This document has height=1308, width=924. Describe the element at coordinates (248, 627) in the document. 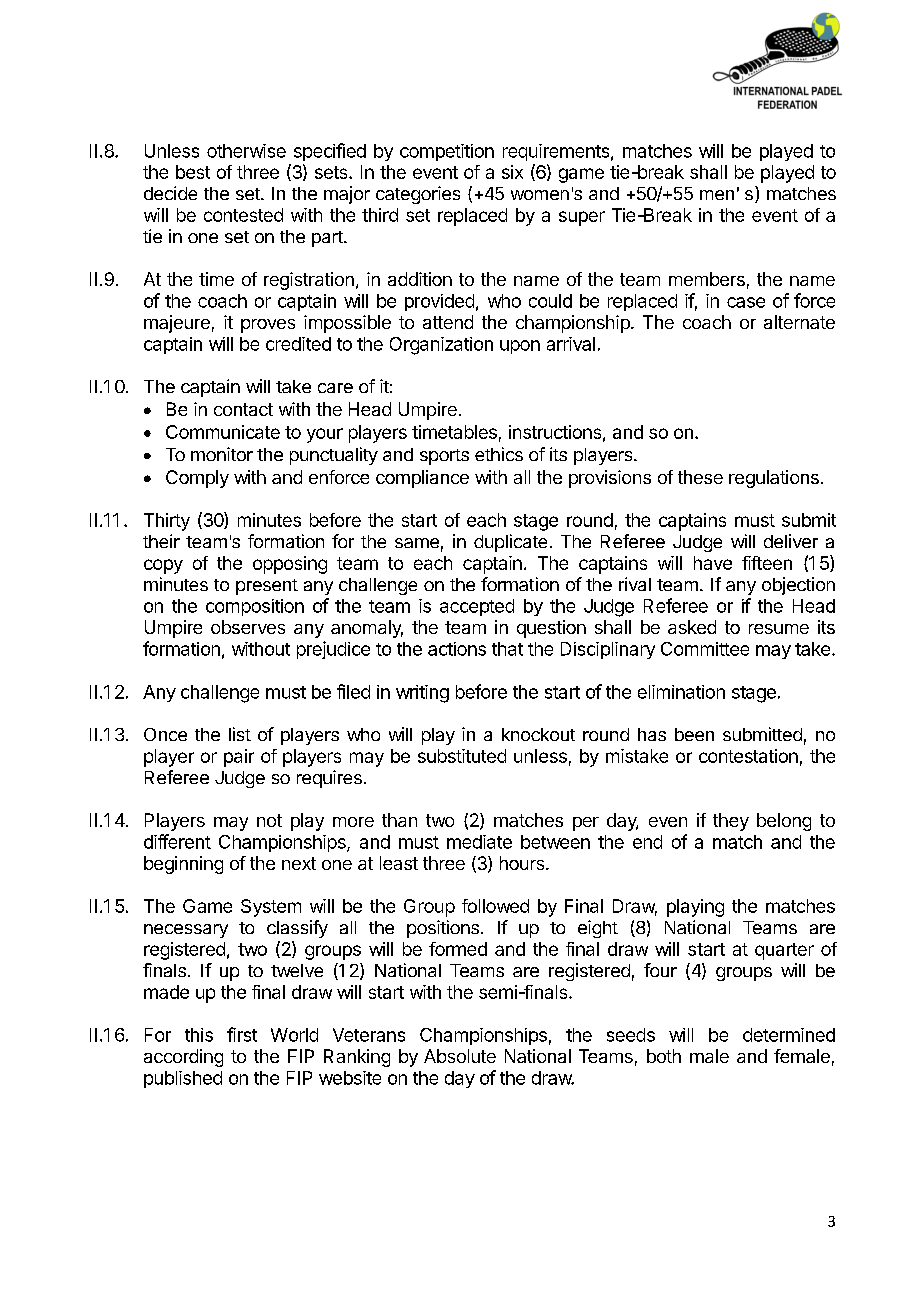

I see `observes` at that location.
